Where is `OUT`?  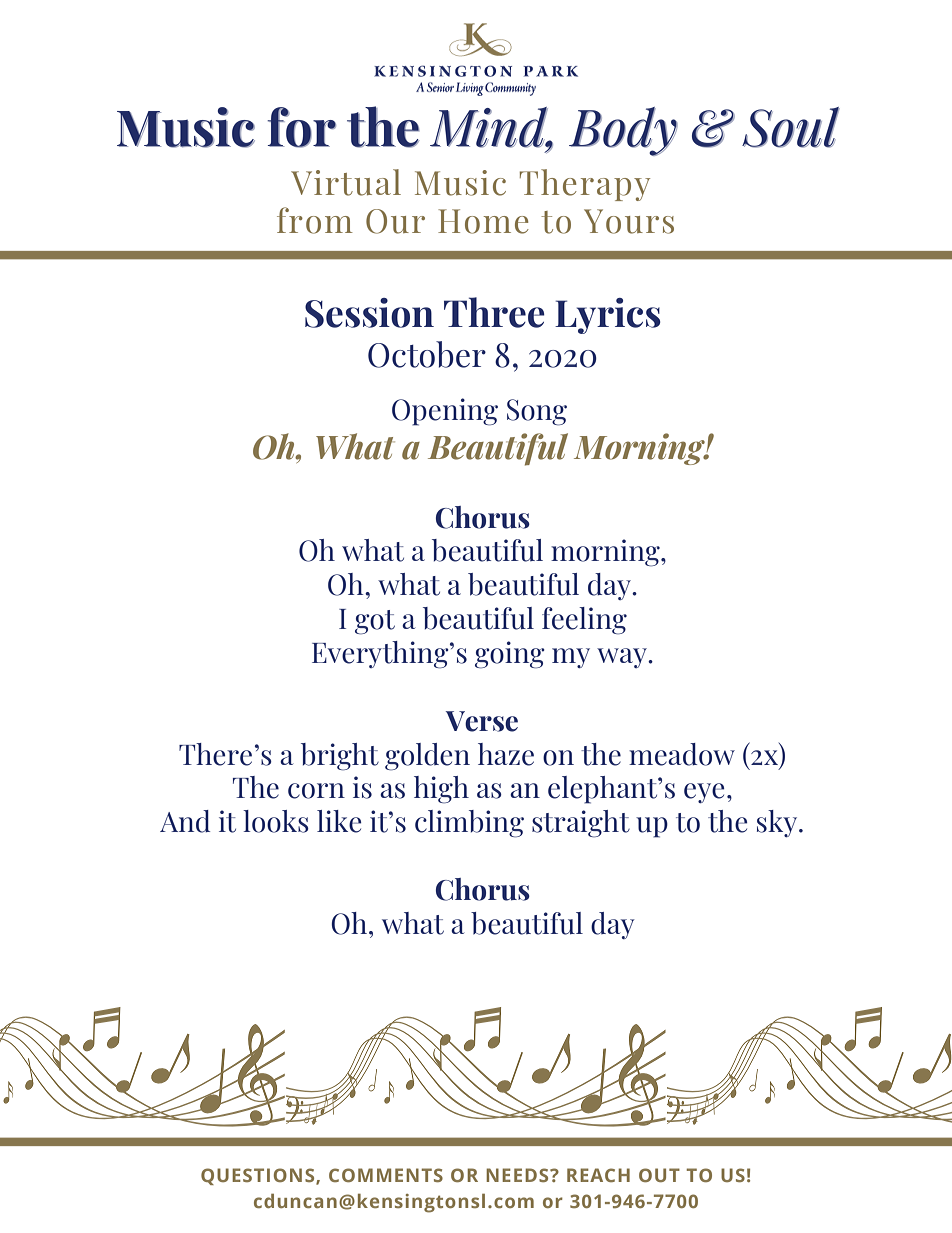
OUT is located at coordinates (659, 1175).
